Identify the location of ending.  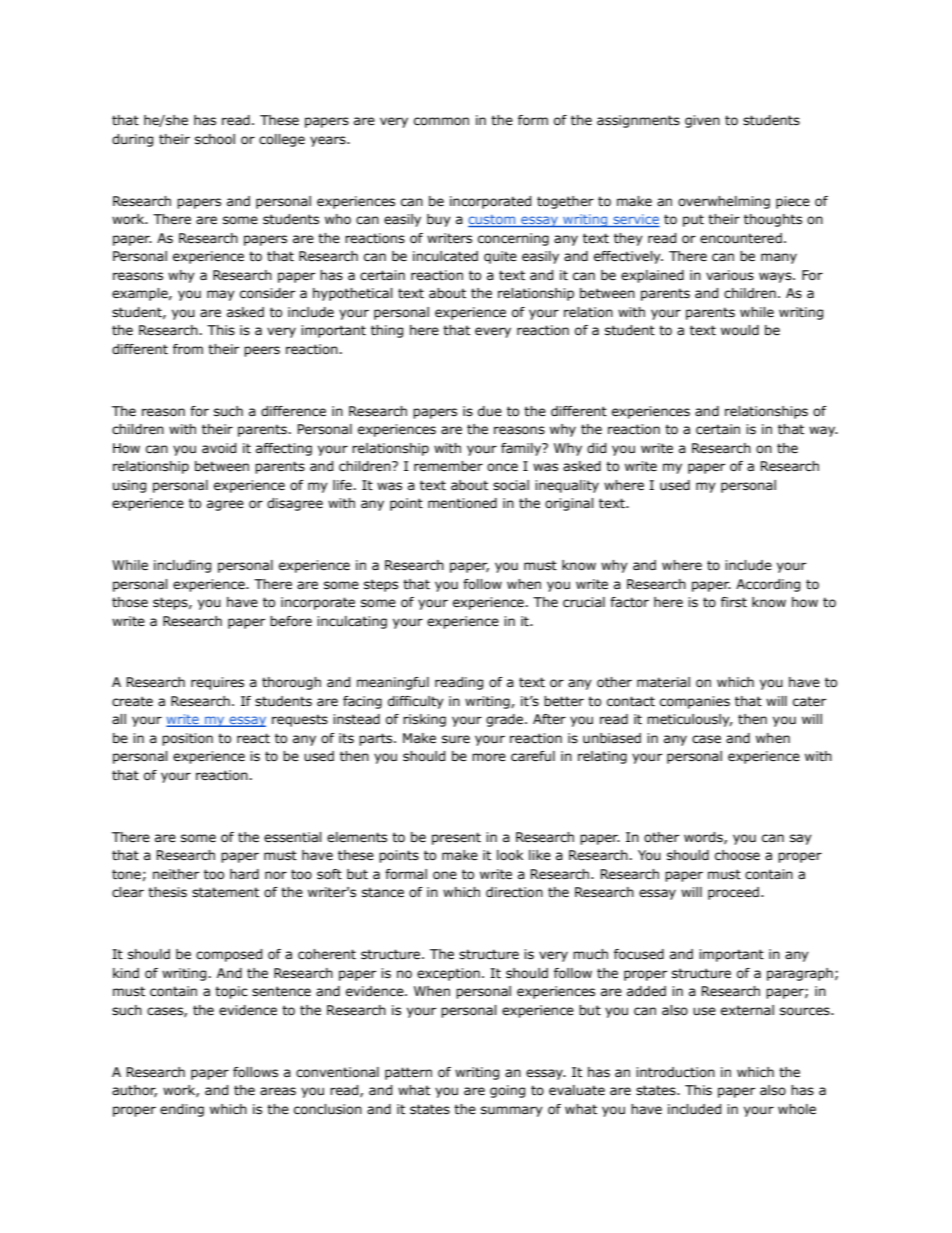
(182, 1110).
